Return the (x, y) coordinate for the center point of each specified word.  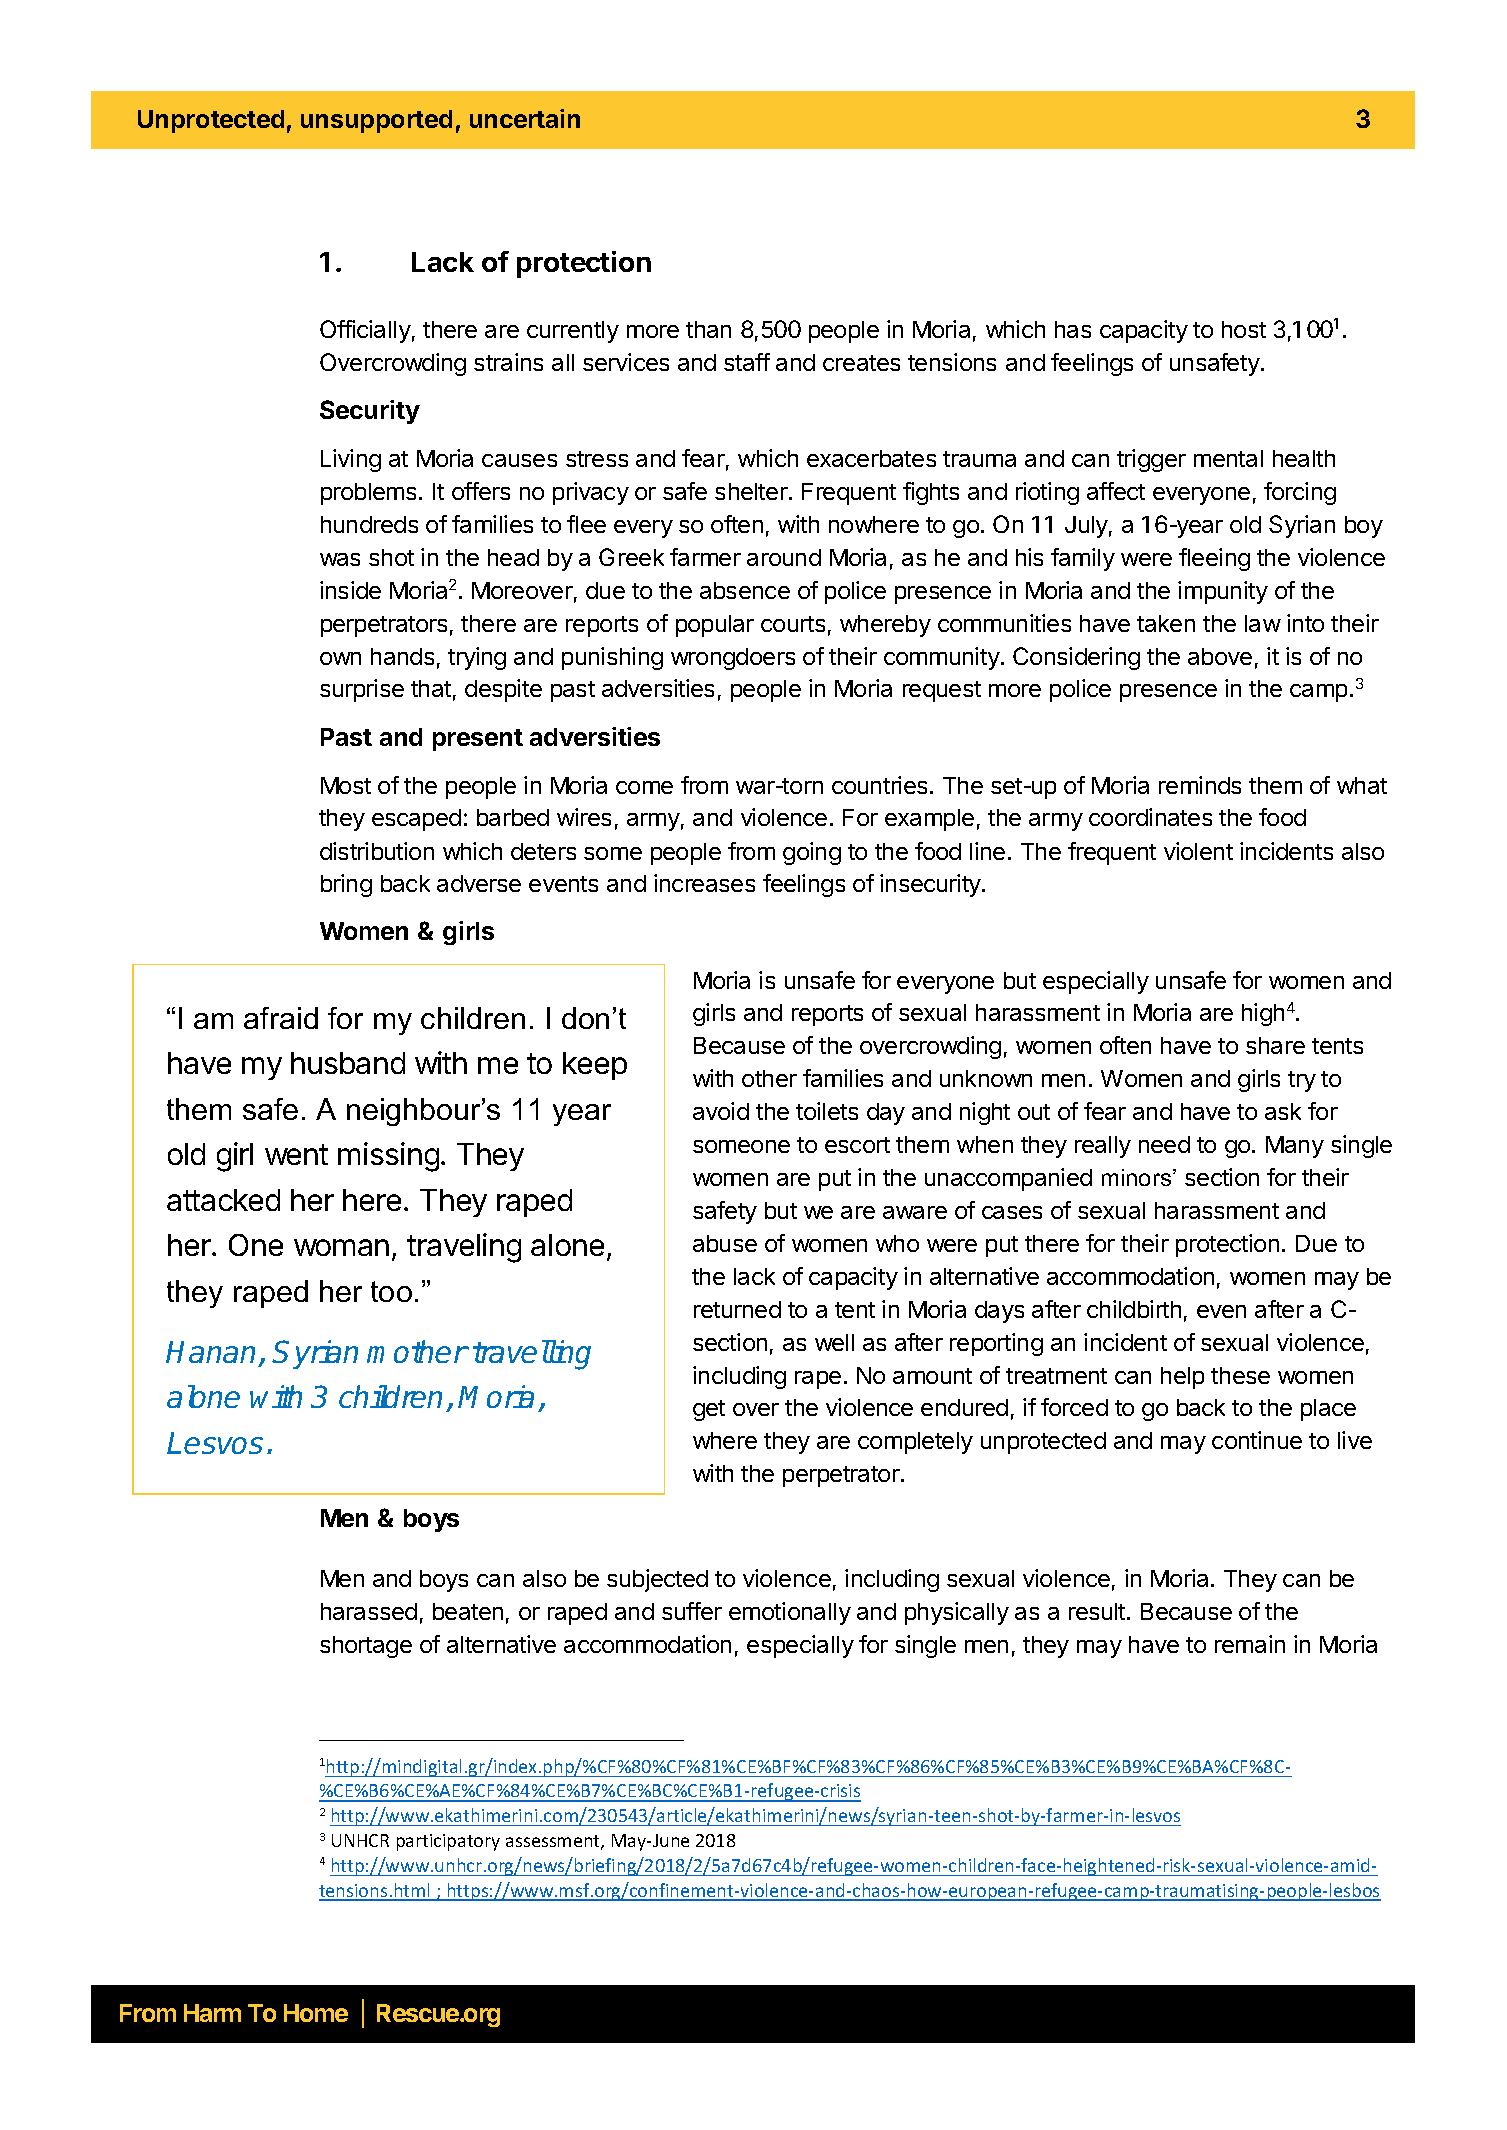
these (1240, 1375)
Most (346, 785)
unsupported (376, 121)
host (1244, 329)
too (391, 1291)
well (834, 1342)
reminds (1200, 785)
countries (879, 785)
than (708, 329)
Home (316, 2013)
